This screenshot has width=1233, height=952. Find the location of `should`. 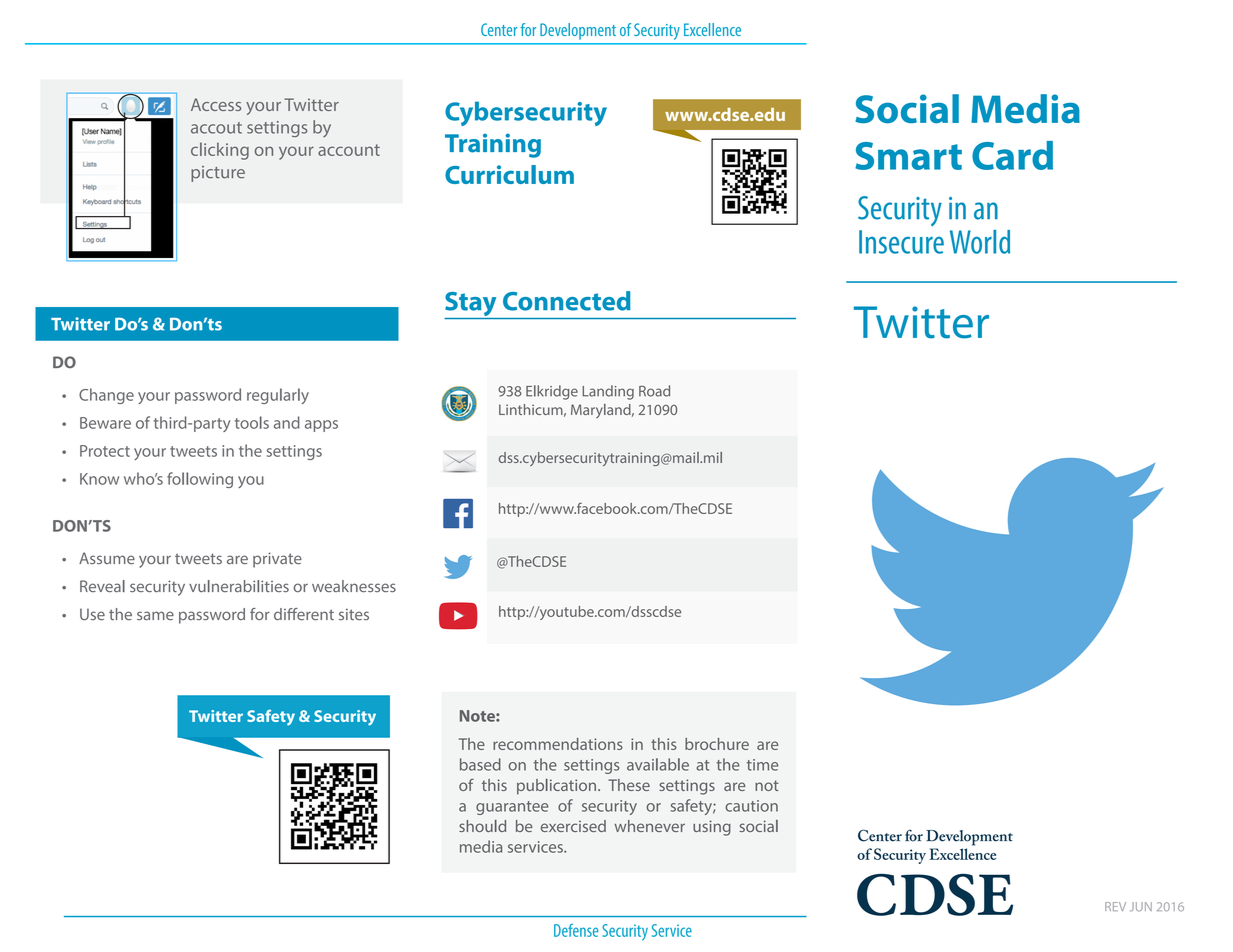

should is located at coordinates (482, 826).
